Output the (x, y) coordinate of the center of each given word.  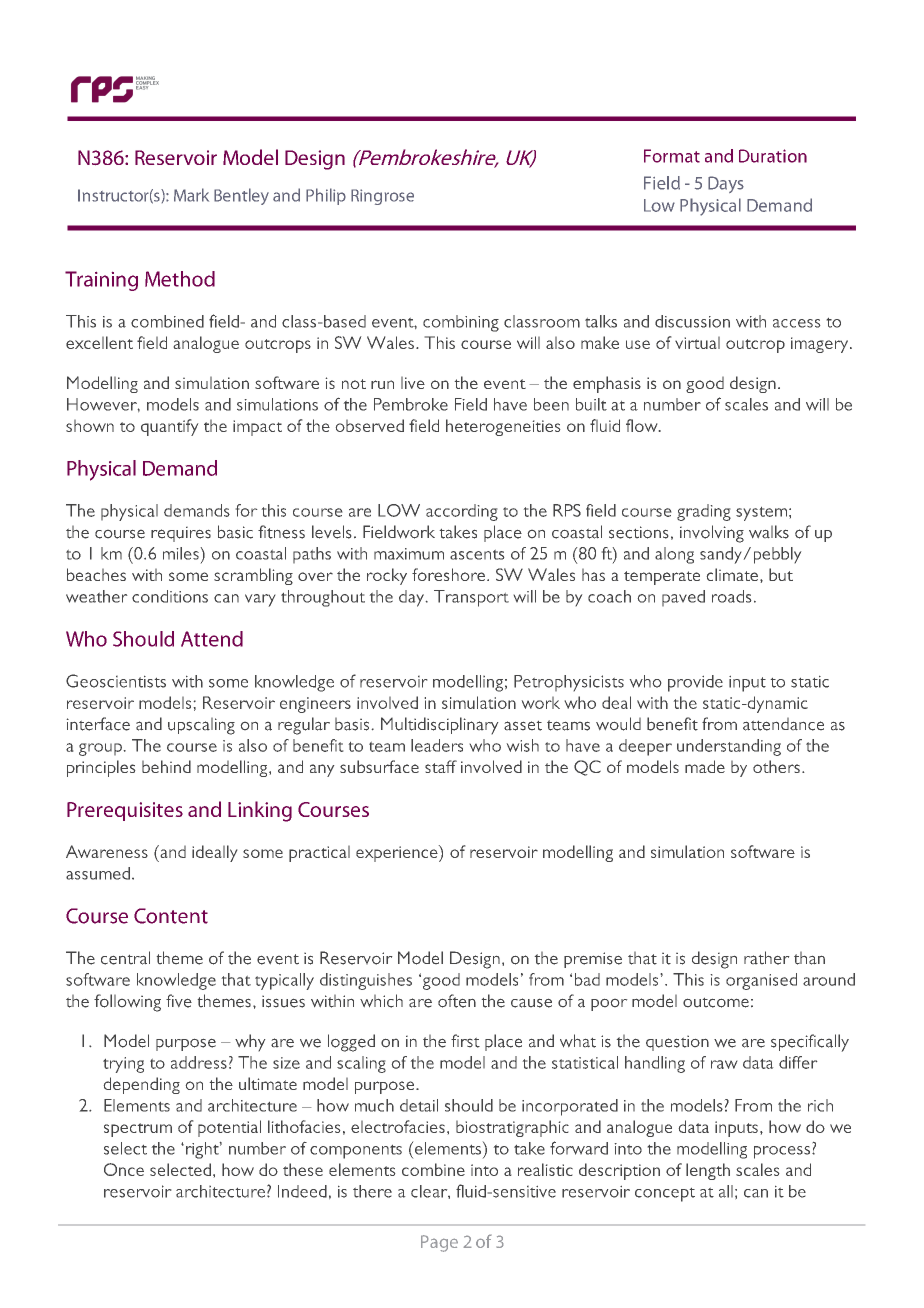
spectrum (138, 1130)
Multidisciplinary (439, 725)
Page (439, 1243)
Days (726, 184)
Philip (326, 196)
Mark (191, 195)
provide (695, 683)
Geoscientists (116, 681)
